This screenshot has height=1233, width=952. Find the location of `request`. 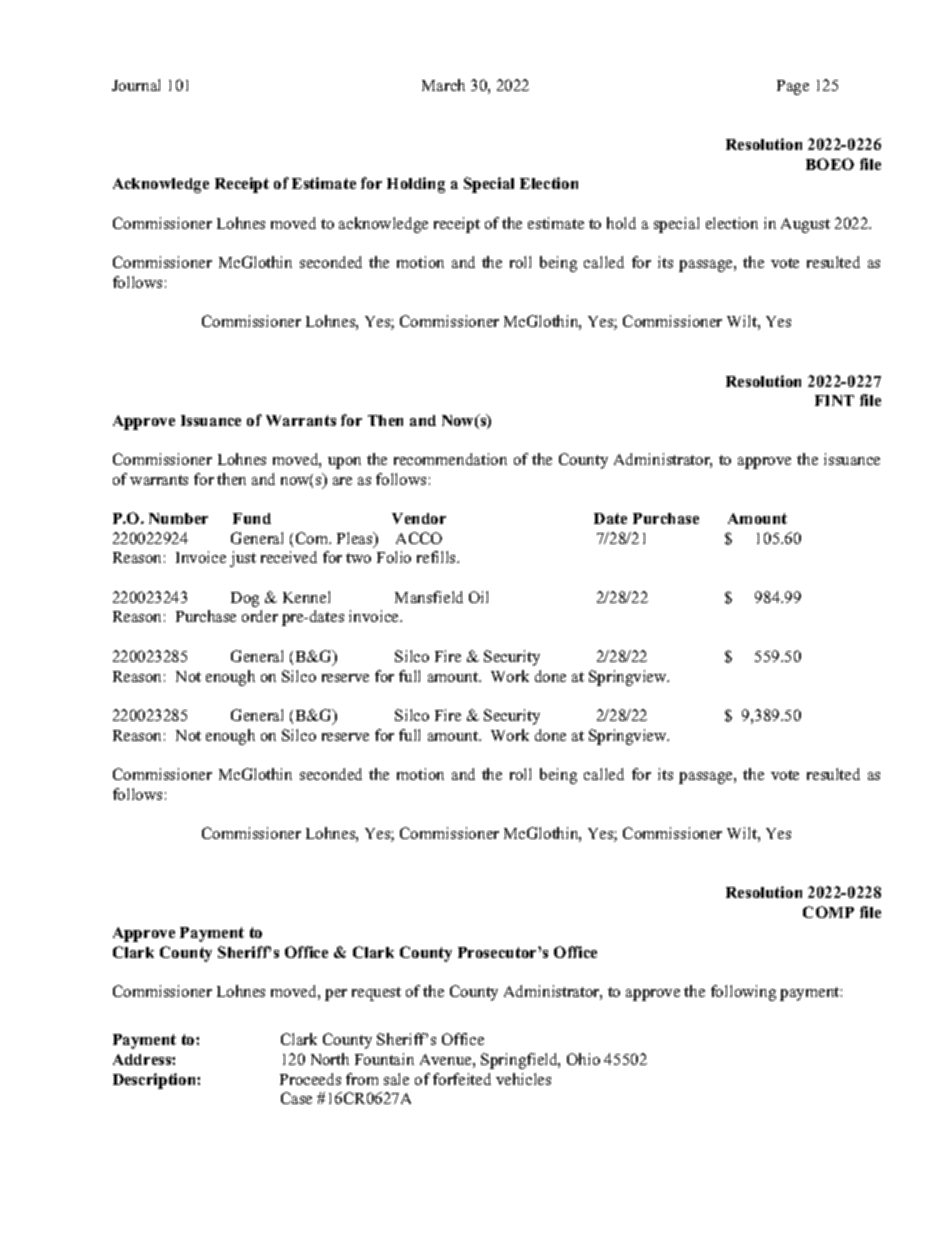

request is located at coordinates (376, 994).
